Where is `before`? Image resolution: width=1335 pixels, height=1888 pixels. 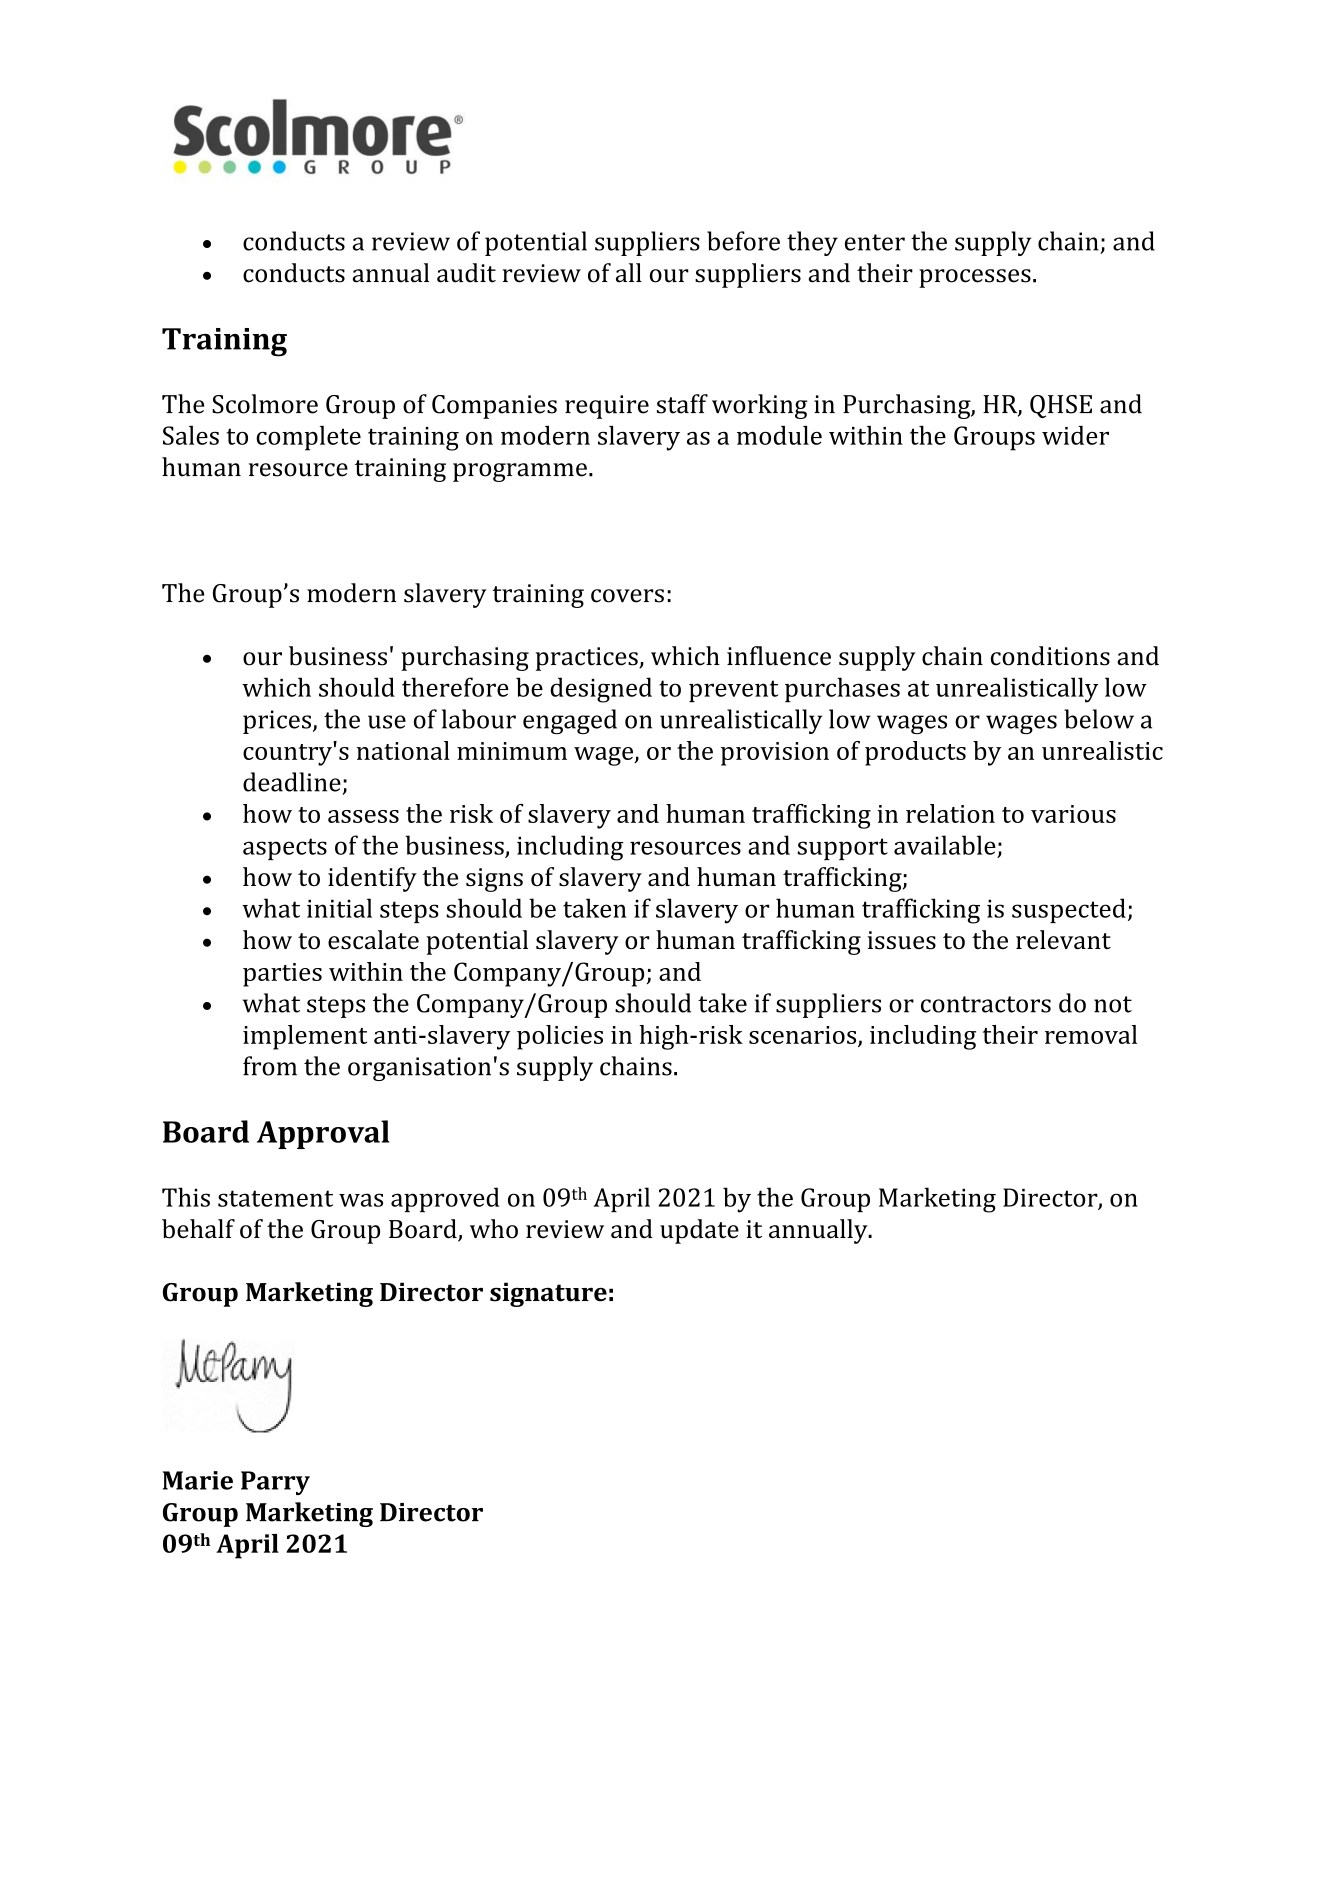
before is located at coordinates (743, 241).
